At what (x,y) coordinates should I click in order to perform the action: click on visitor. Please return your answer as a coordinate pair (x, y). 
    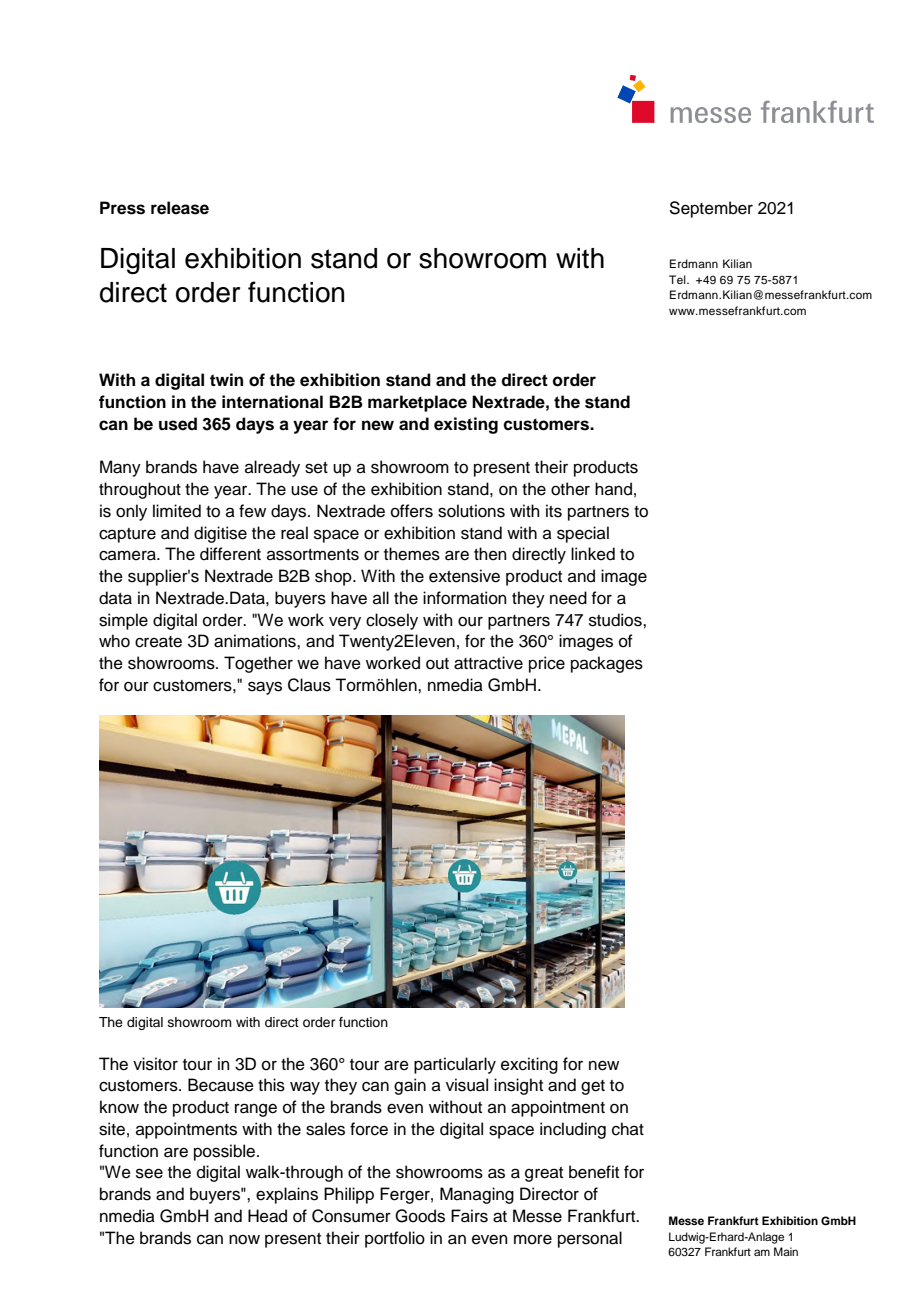
    Looking at the image, I should click on (155, 1064).
